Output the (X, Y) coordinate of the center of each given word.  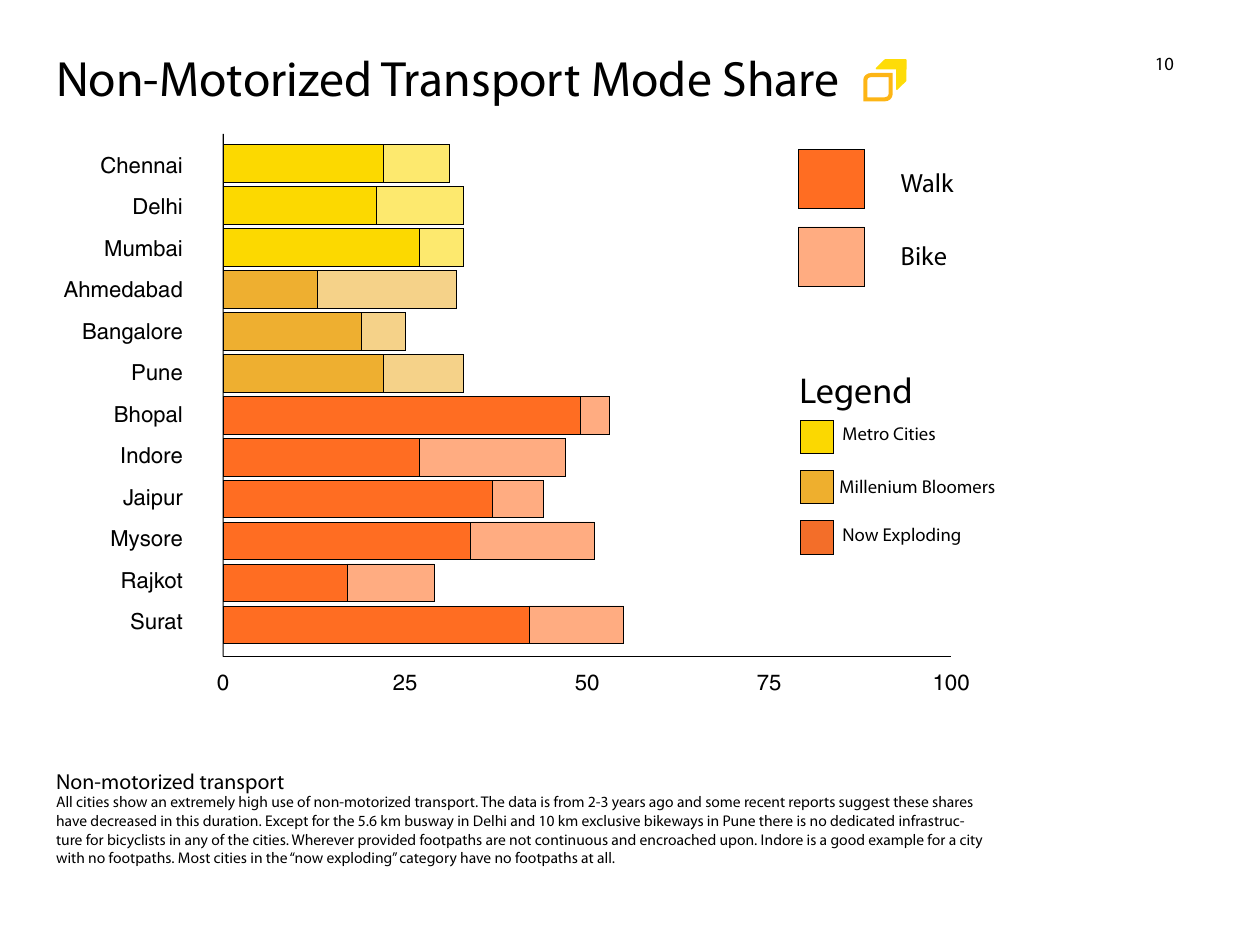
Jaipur (153, 499)
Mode (652, 78)
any (196, 843)
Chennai (141, 165)
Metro (866, 433)
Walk (927, 183)
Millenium (878, 486)
